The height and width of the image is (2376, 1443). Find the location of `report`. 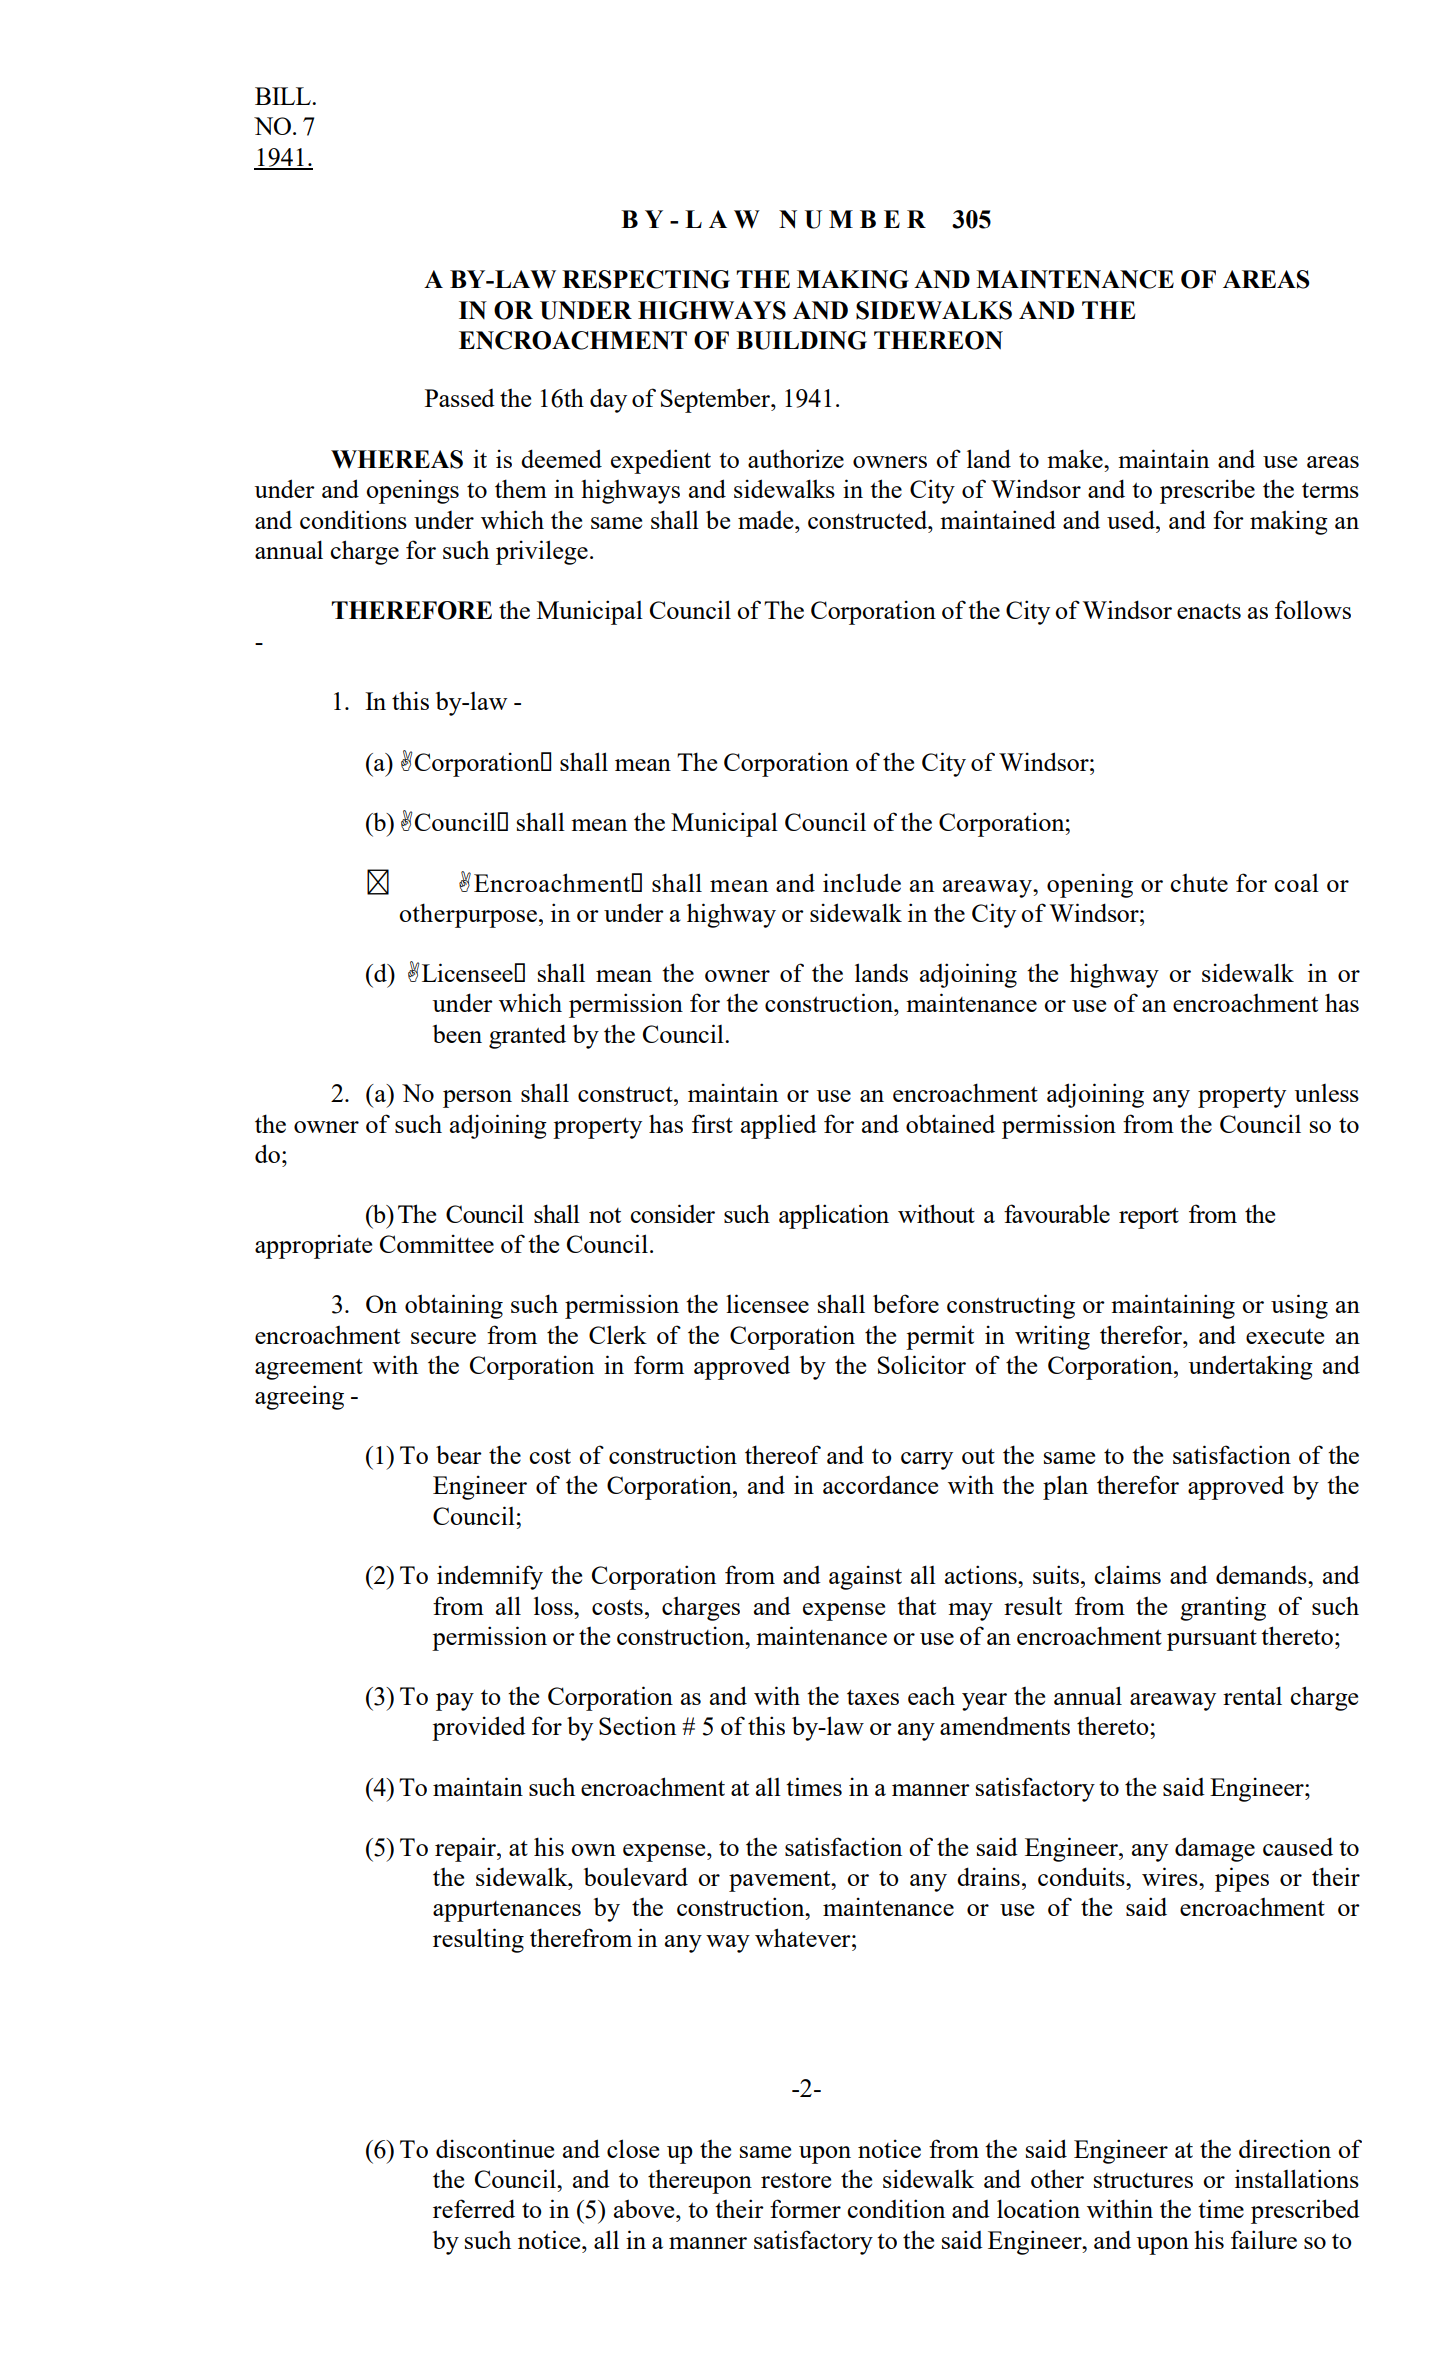

report is located at coordinates (1149, 1218).
